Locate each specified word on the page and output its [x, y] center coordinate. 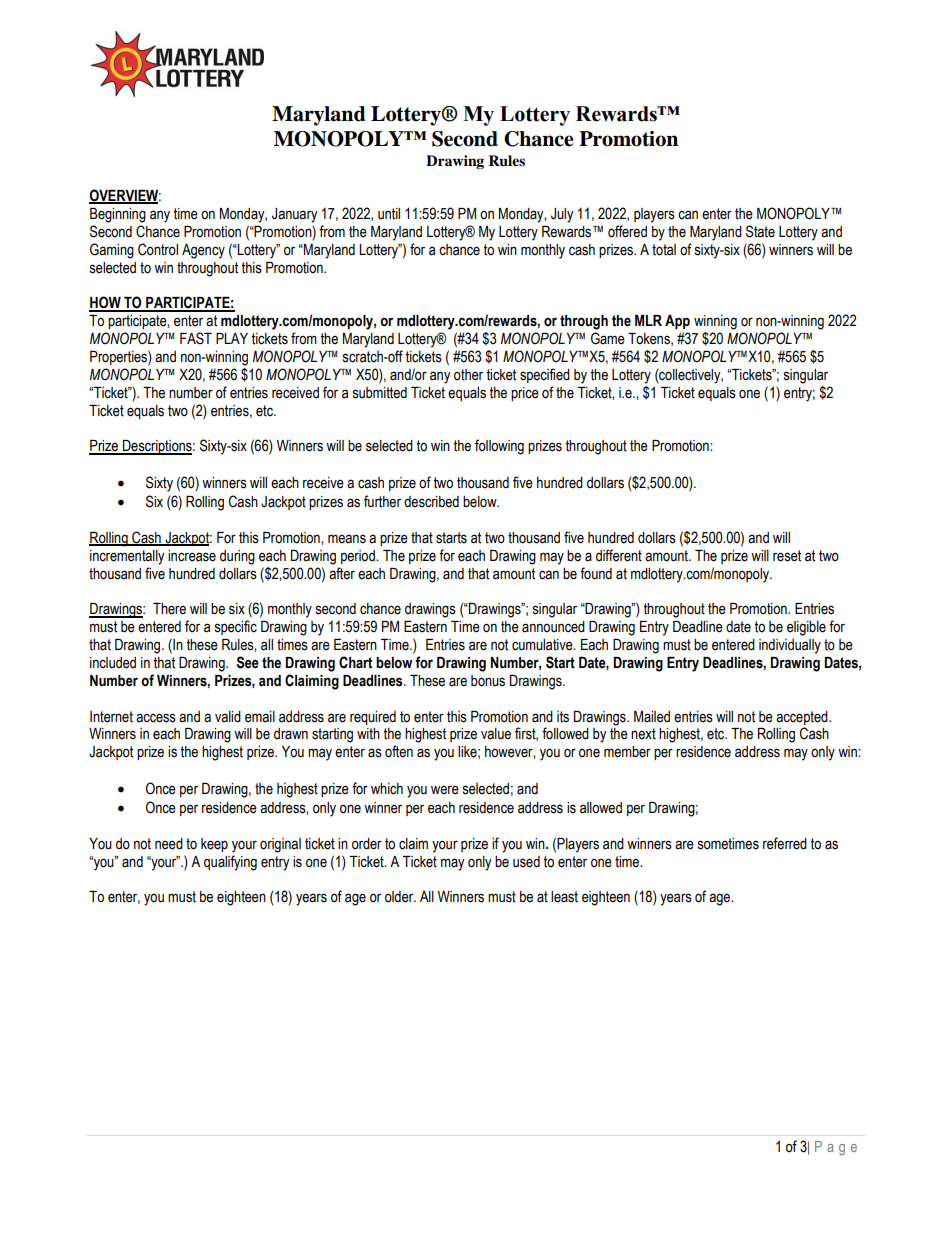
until [389, 214]
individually [790, 646]
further [382, 501]
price [525, 394]
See [247, 662]
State [760, 231]
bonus [488, 681]
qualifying [230, 863]
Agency [203, 251]
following [499, 447]
